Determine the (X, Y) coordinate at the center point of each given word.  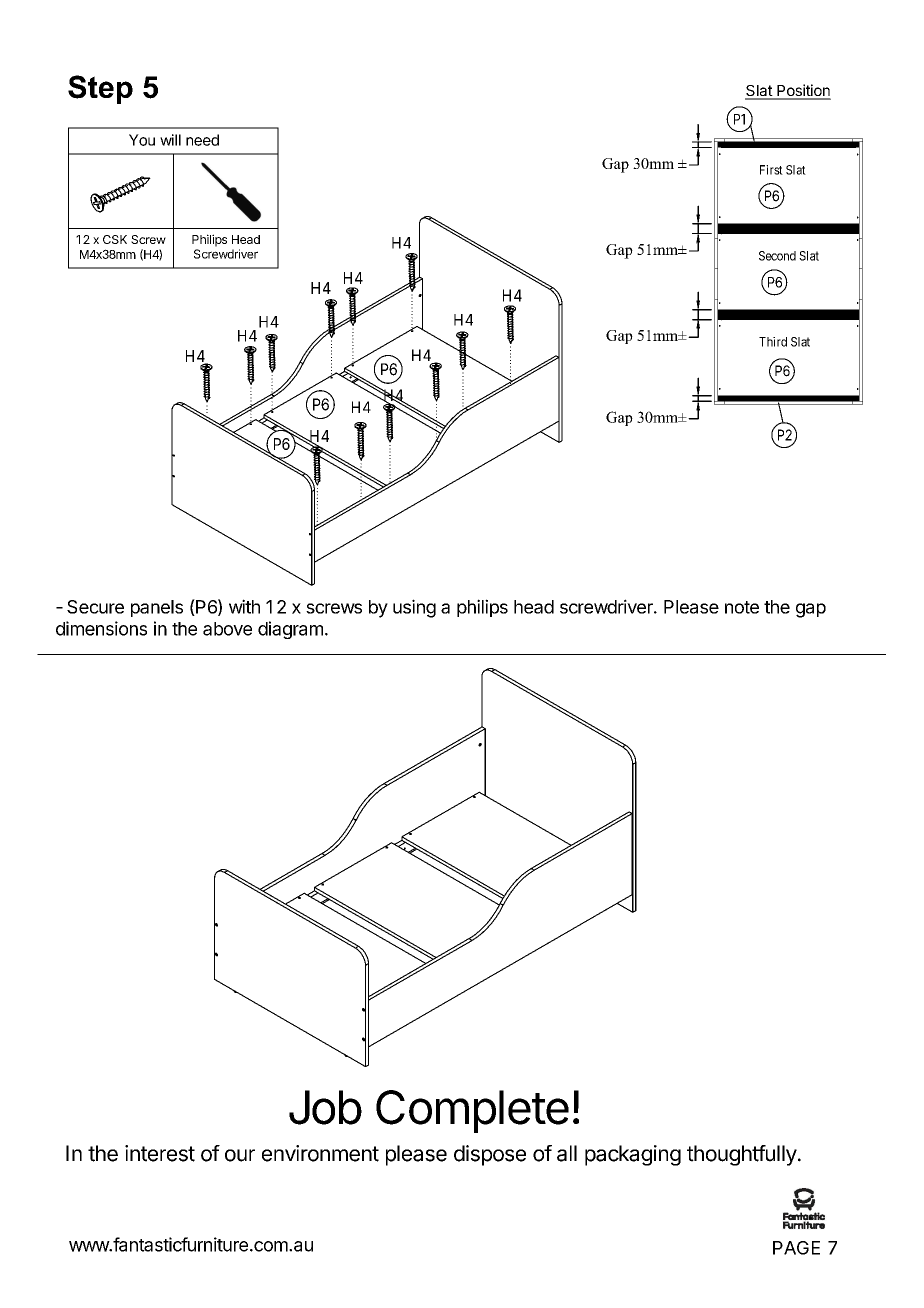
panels (157, 608)
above (227, 629)
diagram (290, 630)
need (202, 140)
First (771, 170)
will (170, 140)
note (742, 607)
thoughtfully (742, 1155)
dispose (490, 1155)
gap (811, 610)
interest (160, 1153)
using (414, 608)
